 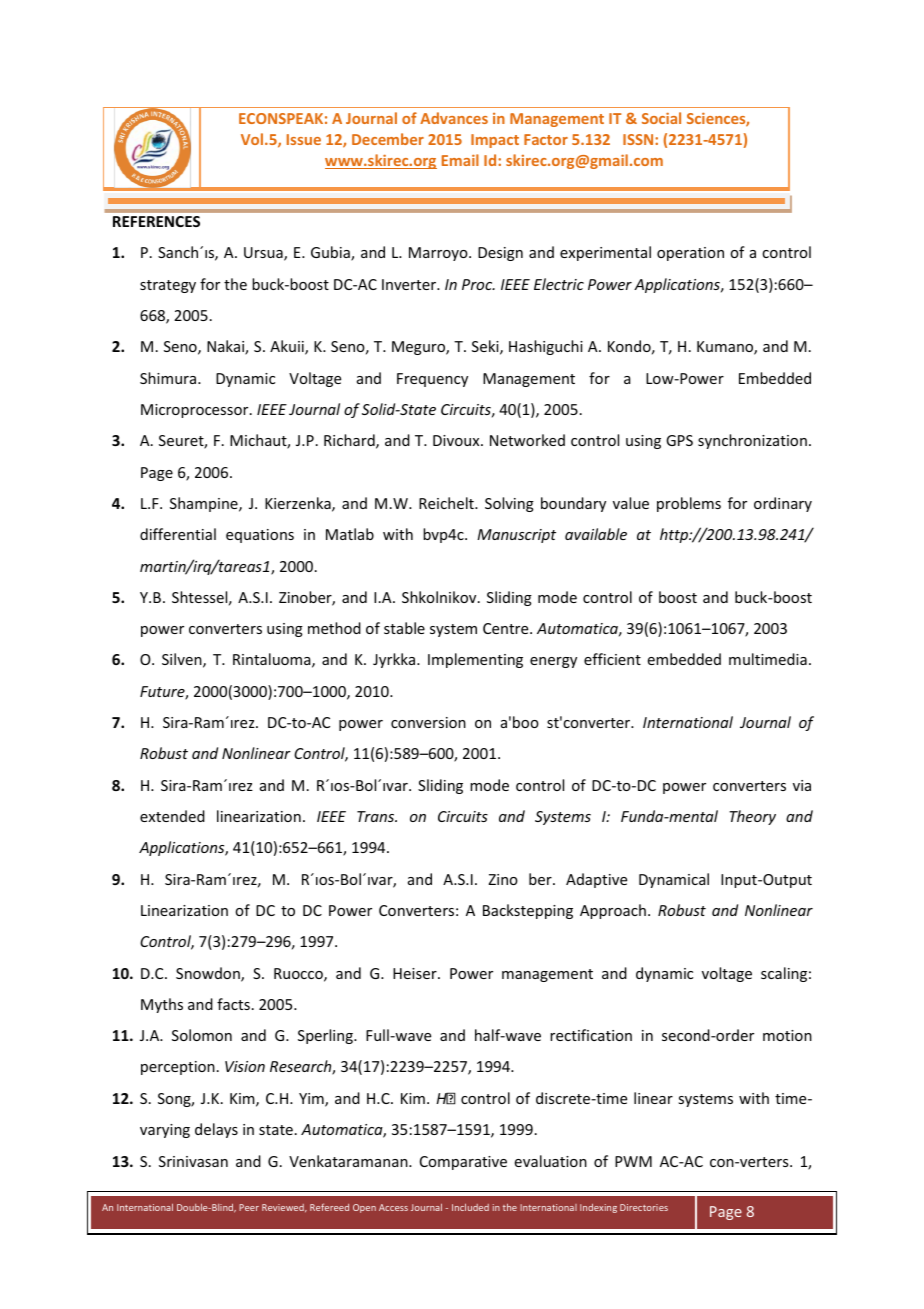 What do you see at coordinates (661, 118) in the screenshot?
I see `Social` at bounding box center [661, 118].
